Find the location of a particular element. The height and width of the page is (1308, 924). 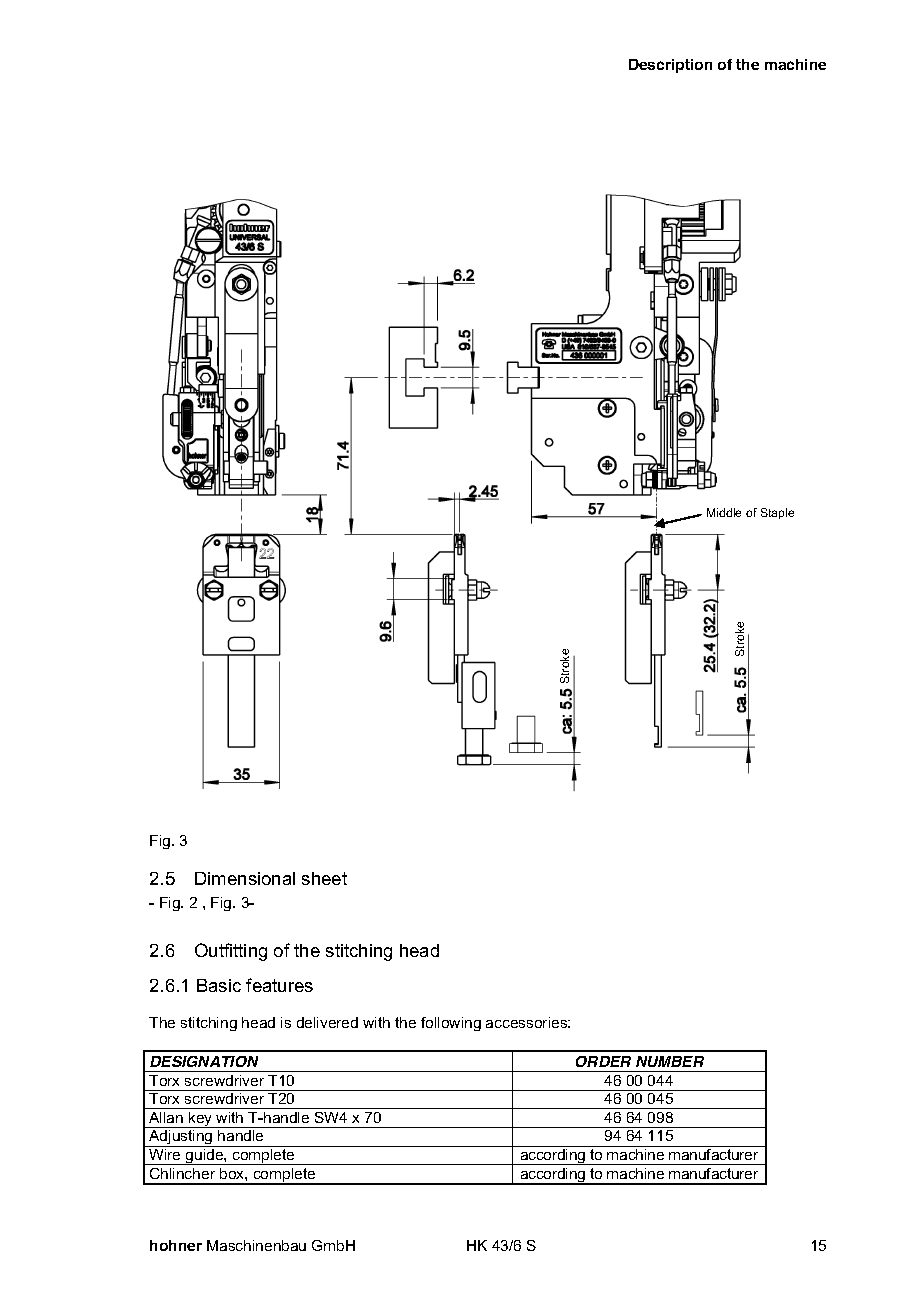

Basic is located at coordinates (219, 985).
